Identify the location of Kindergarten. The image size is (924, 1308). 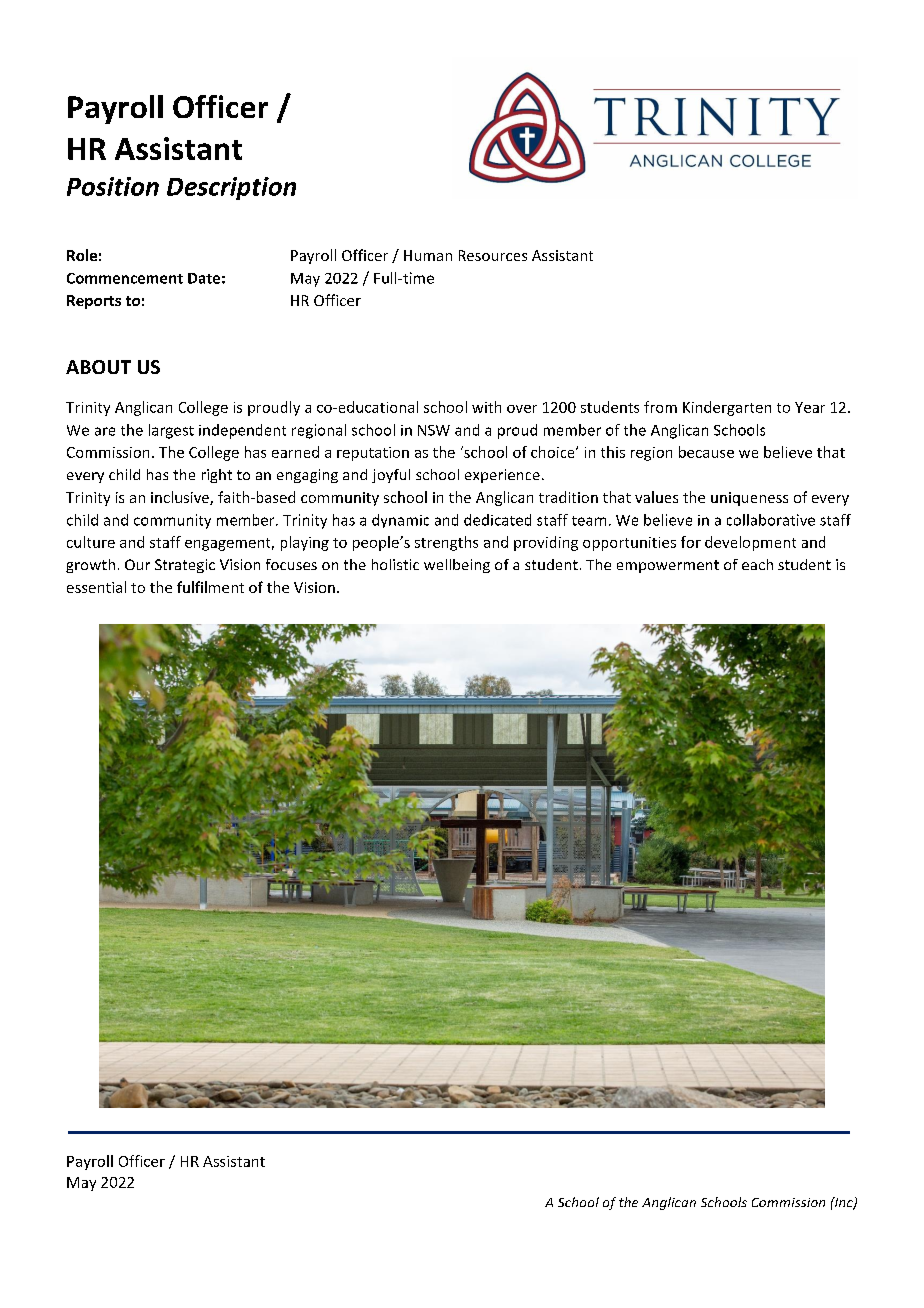
(727, 408).
